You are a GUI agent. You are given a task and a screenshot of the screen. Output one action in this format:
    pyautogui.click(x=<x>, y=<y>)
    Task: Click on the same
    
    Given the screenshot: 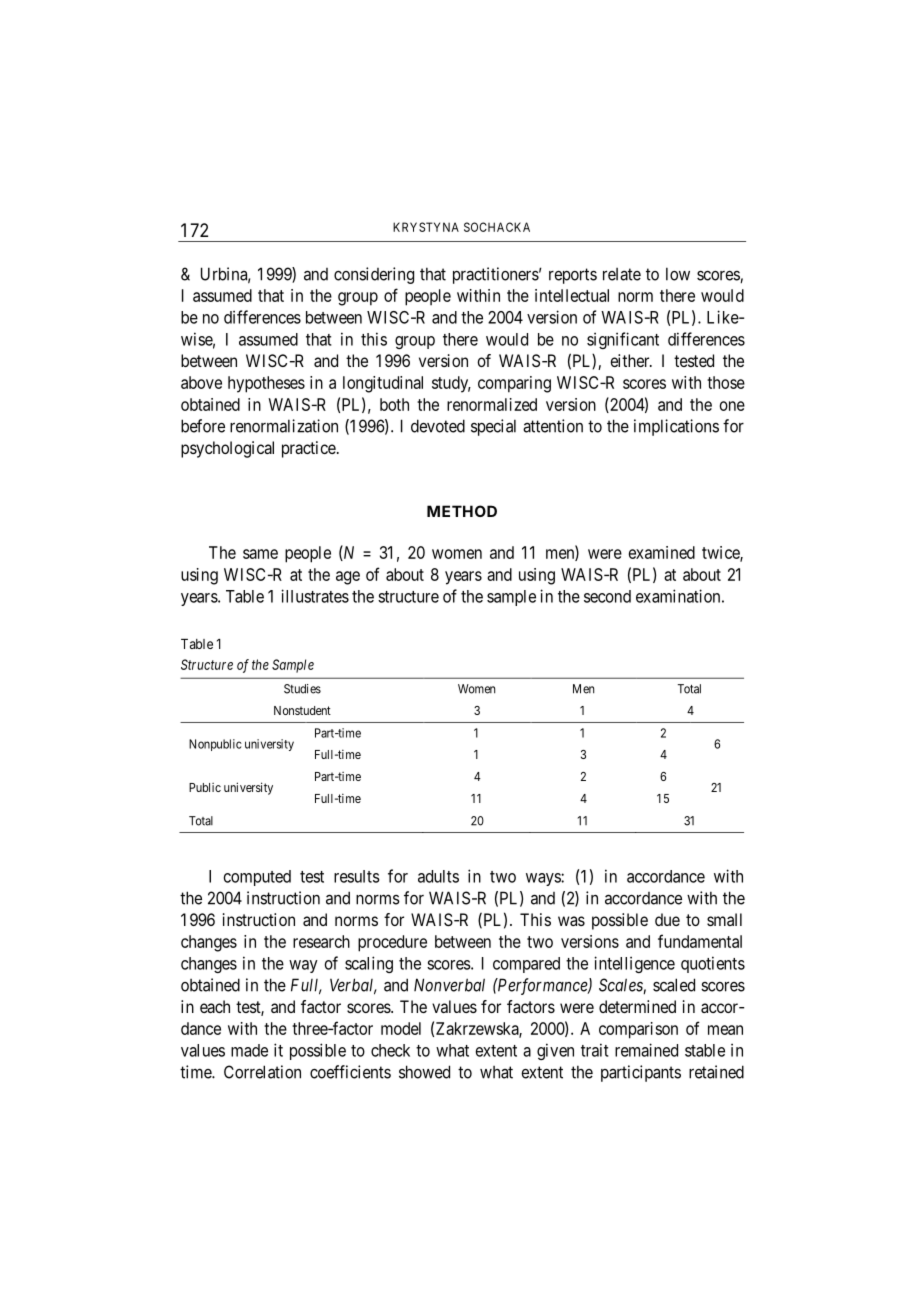 What is the action you would take?
    pyautogui.click(x=260, y=554)
